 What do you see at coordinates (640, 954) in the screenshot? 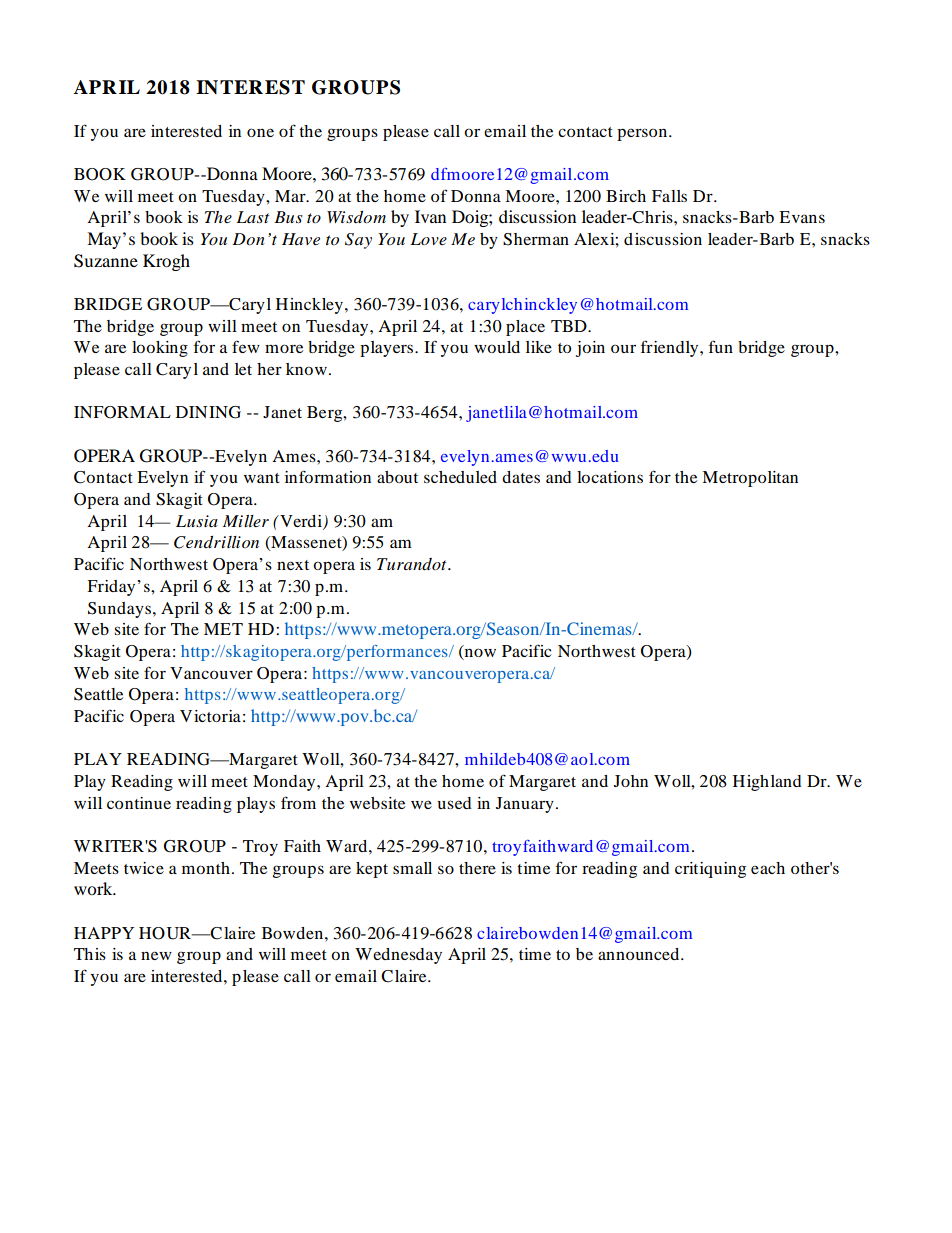
I see `announced` at bounding box center [640, 954].
